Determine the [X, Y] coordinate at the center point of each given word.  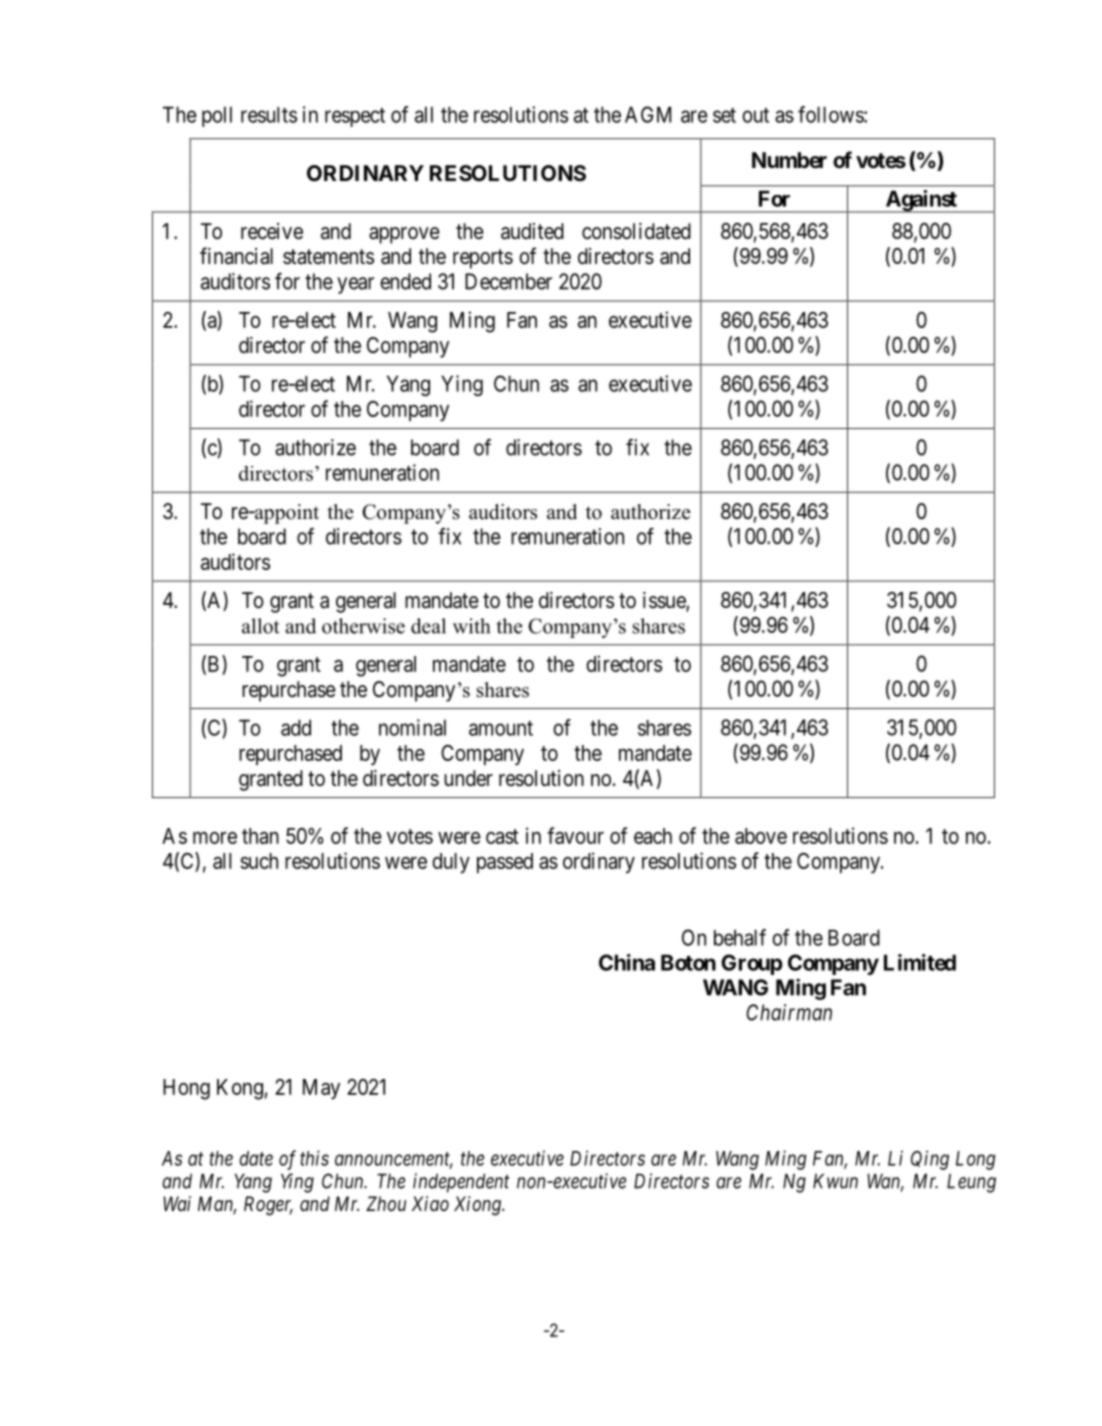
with [471, 626]
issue [665, 601]
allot [261, 626]
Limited [920, 962]
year [355, 285]
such [259, 861]
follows [831, 114]
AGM [648, 114]
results [269, 115]
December [508, 281]
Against [921, 201]
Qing [930, 1160]
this [314, 1158]
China [627, 962]
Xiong [478, 1206]
